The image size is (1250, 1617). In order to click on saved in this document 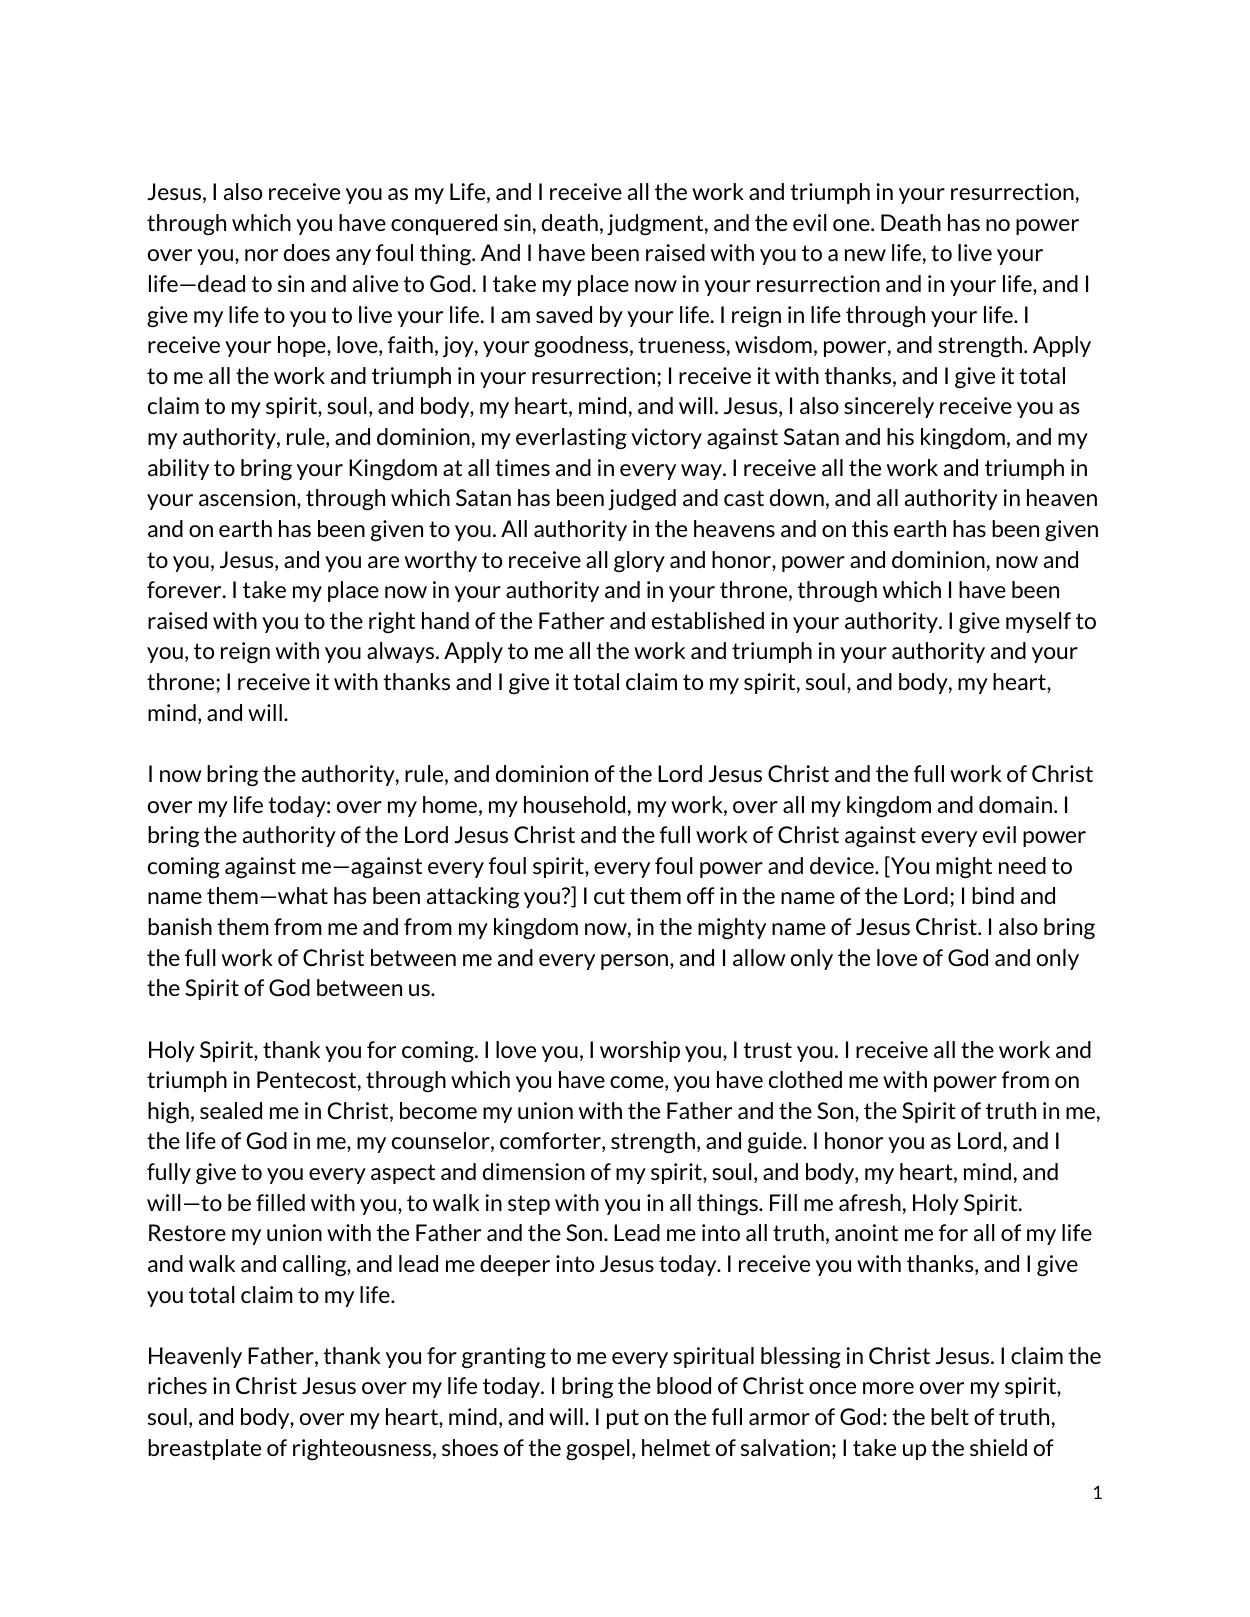, I will do `click(564, 314)`.
